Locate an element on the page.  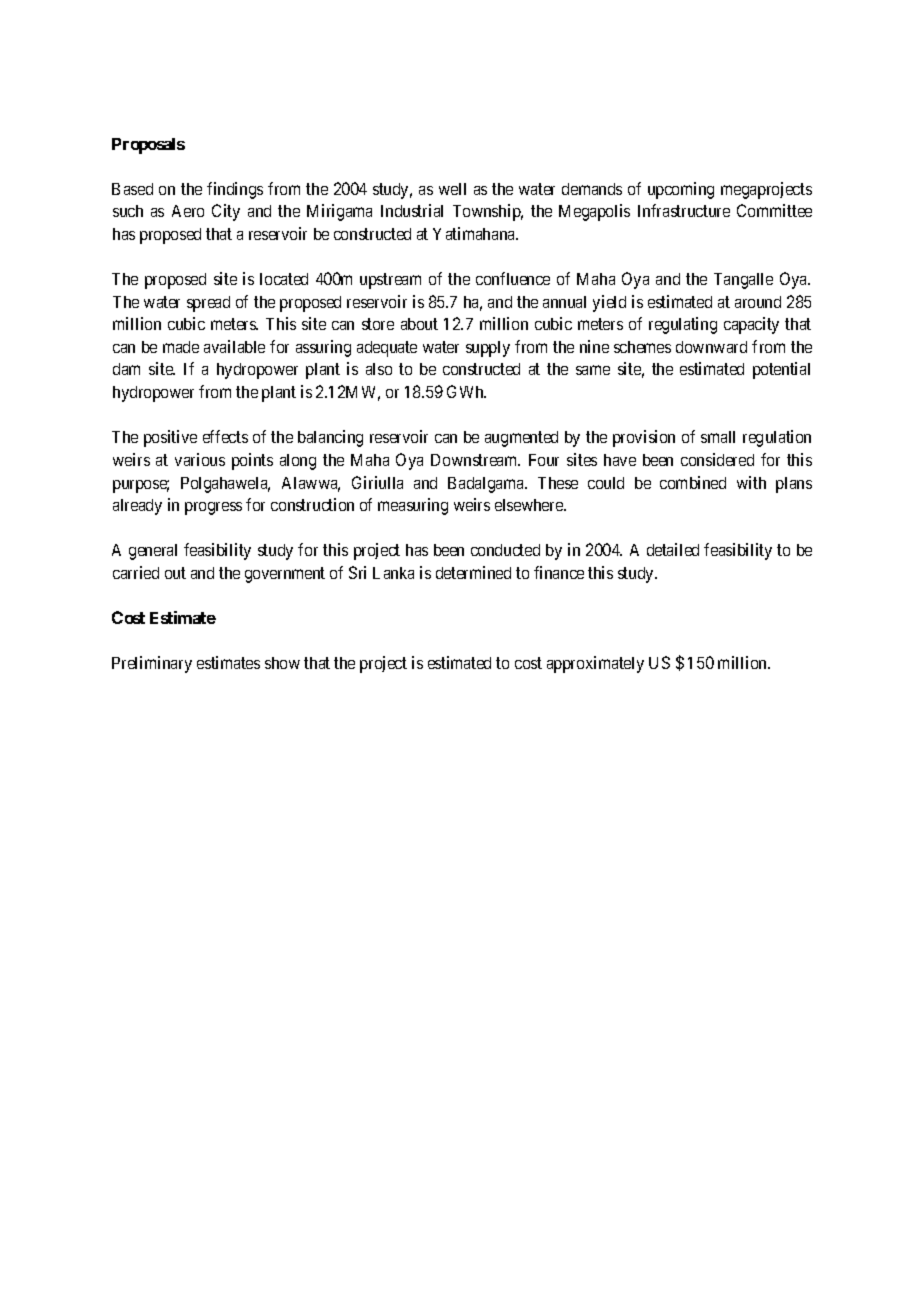
progress is located at coordinates (213, 508).
